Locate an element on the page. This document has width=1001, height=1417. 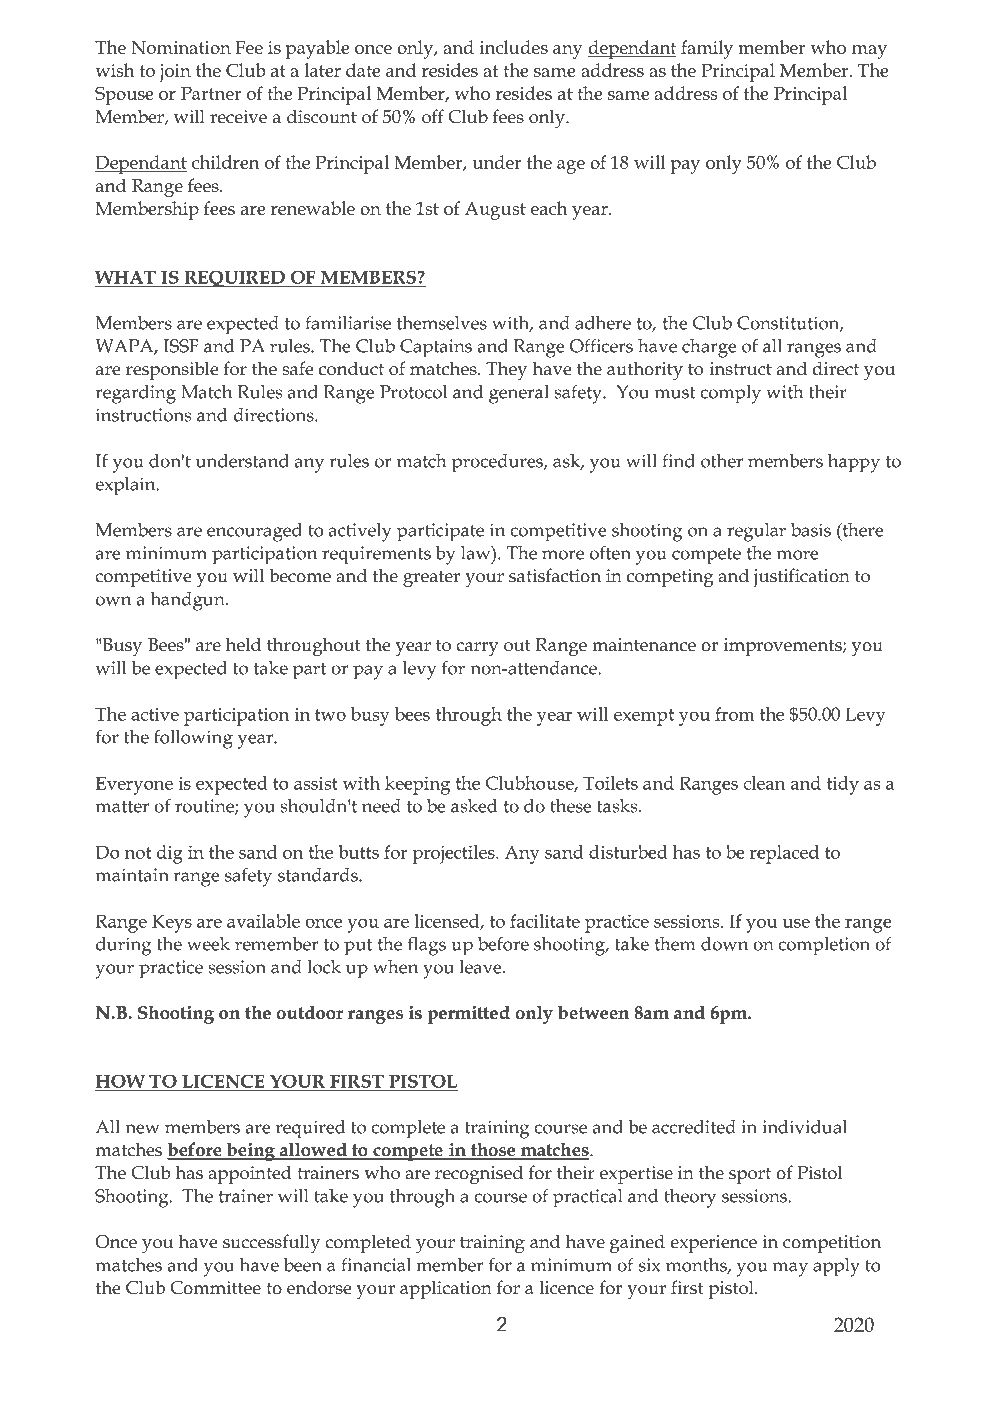
encouraged is located at coordinates (254, 532).
